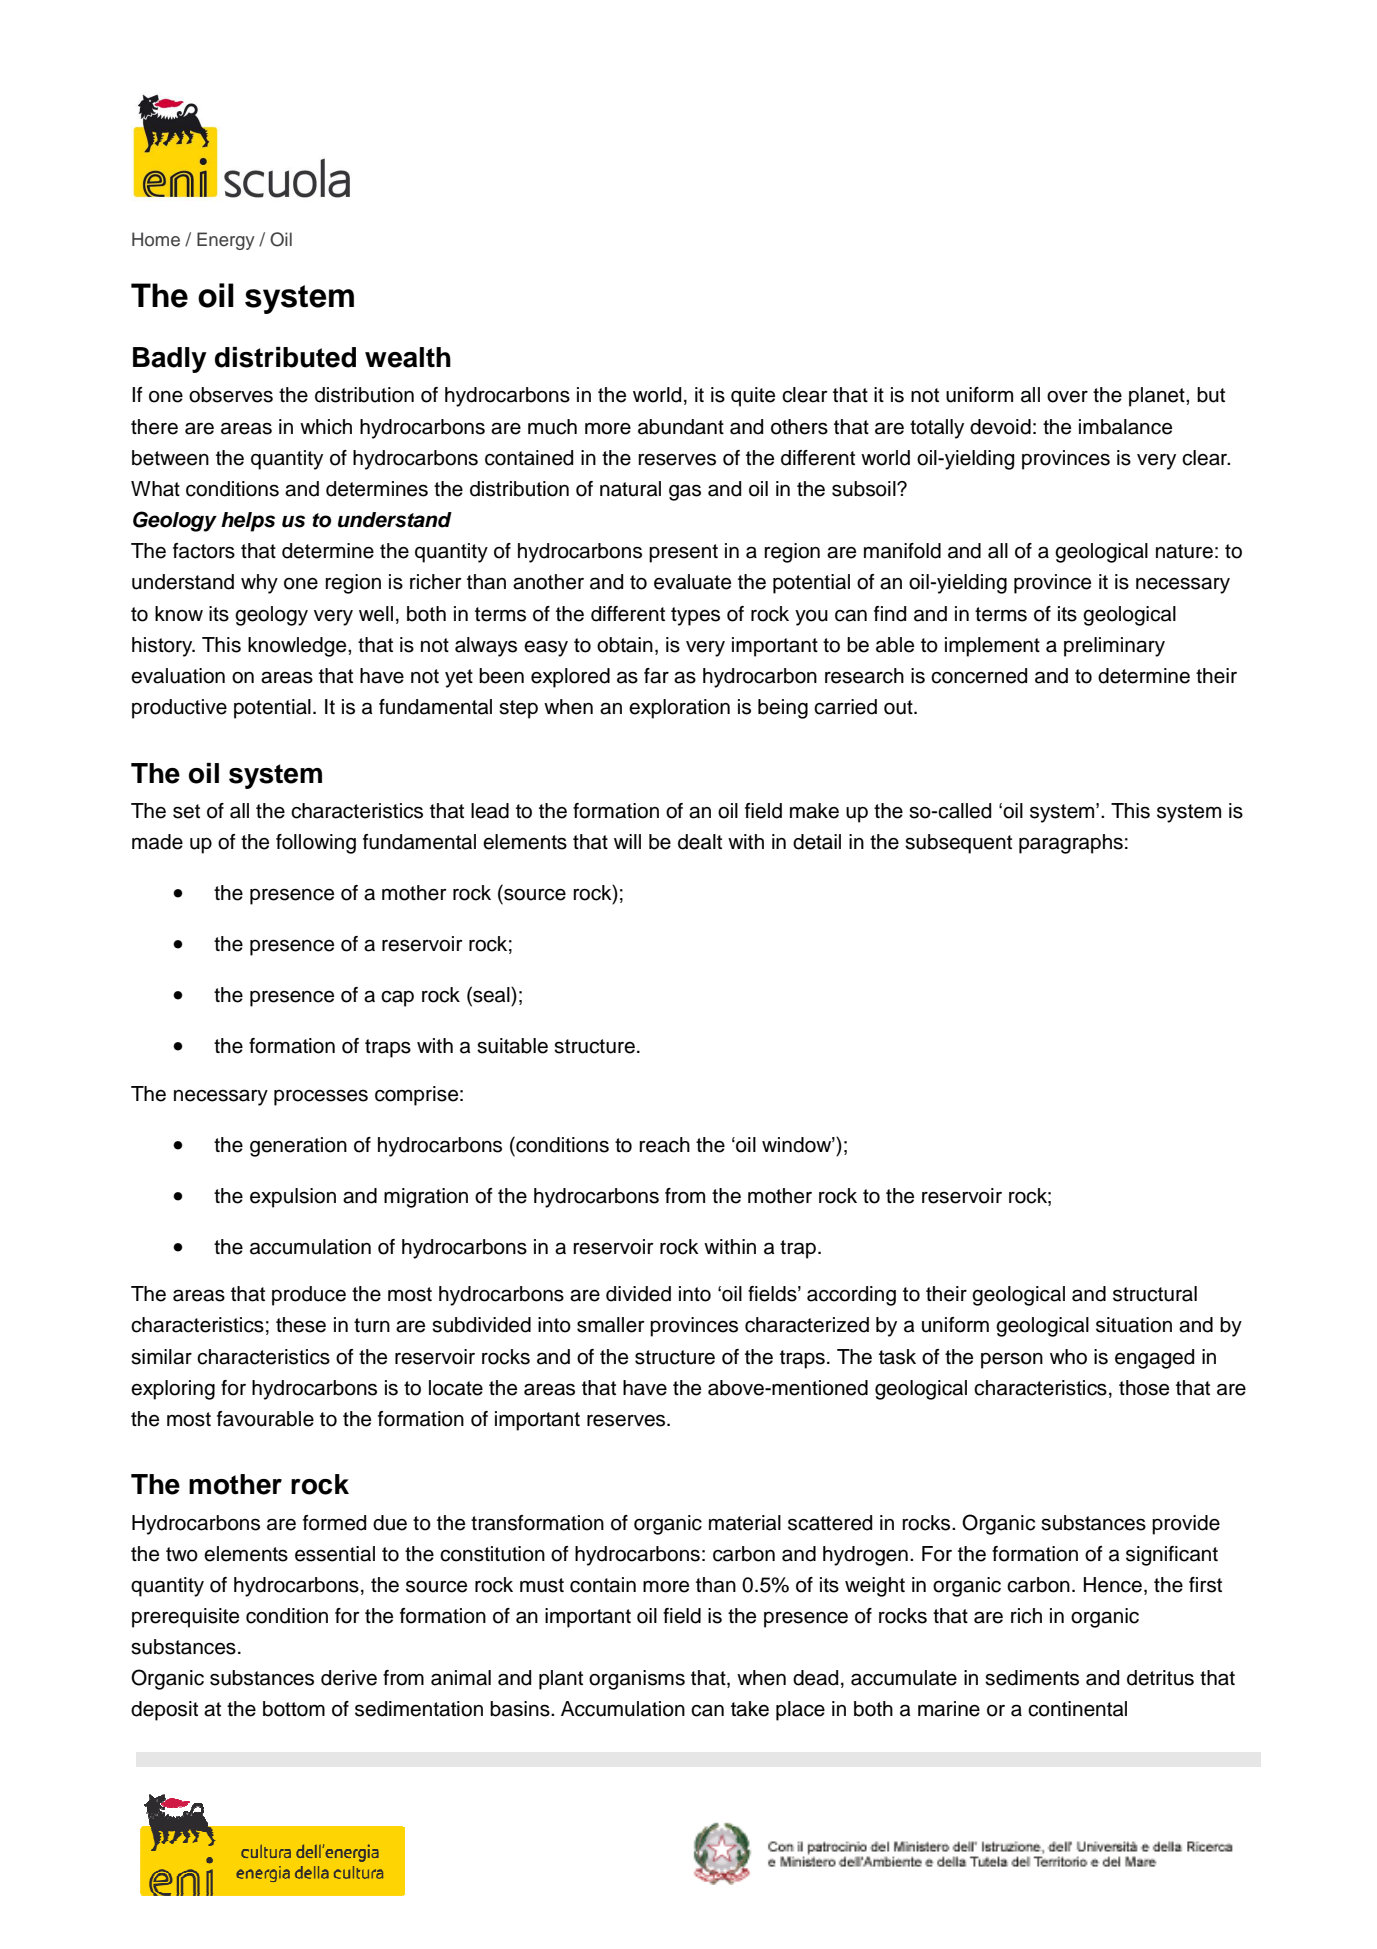 This page has width=1377, height=1949. Describe the element at coordinates (1071, 844) in the page. I see `paragraphs` at that location.
